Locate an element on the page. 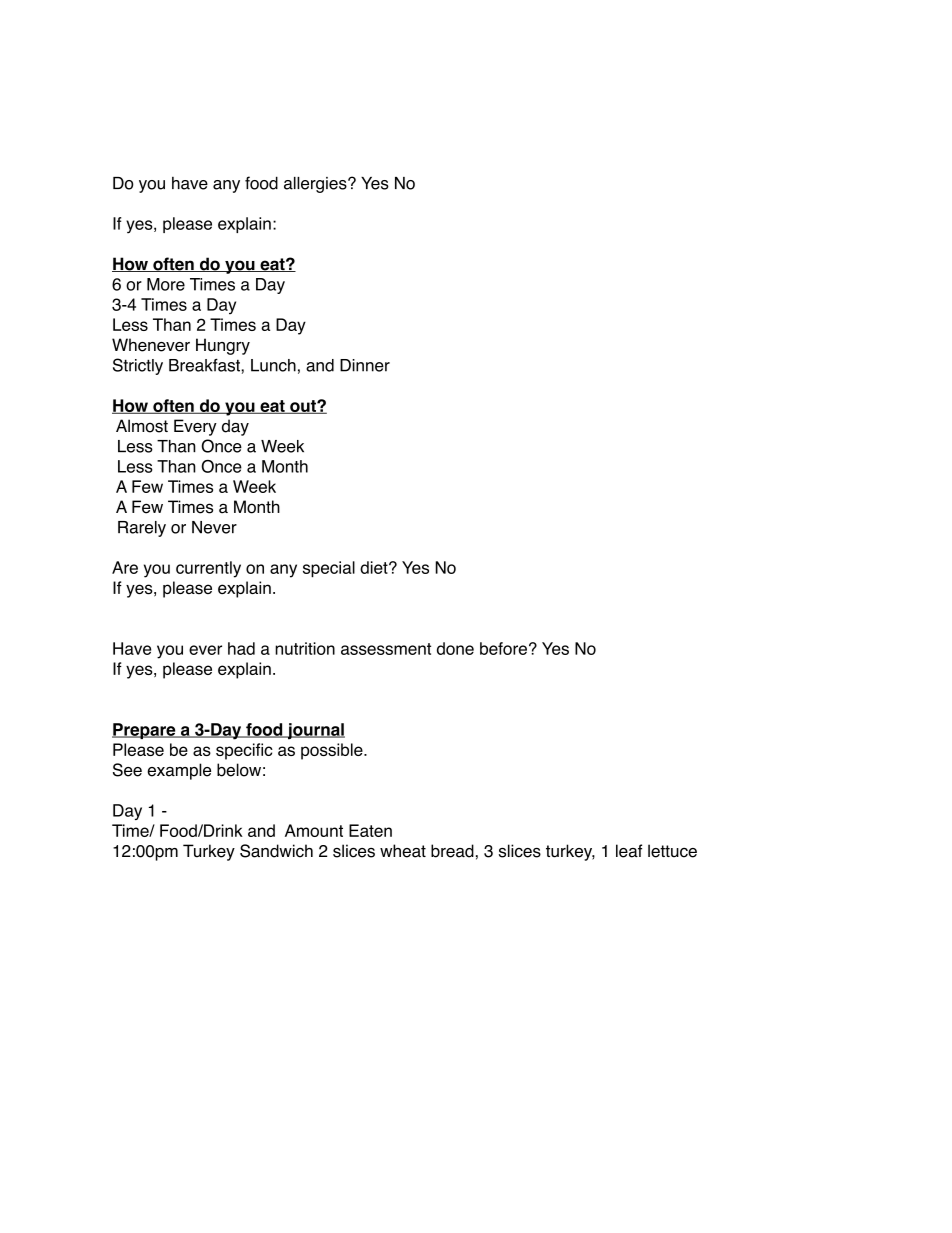 The width and height of the document is (952, 1233). diet is located at coordinates (375, 567).
